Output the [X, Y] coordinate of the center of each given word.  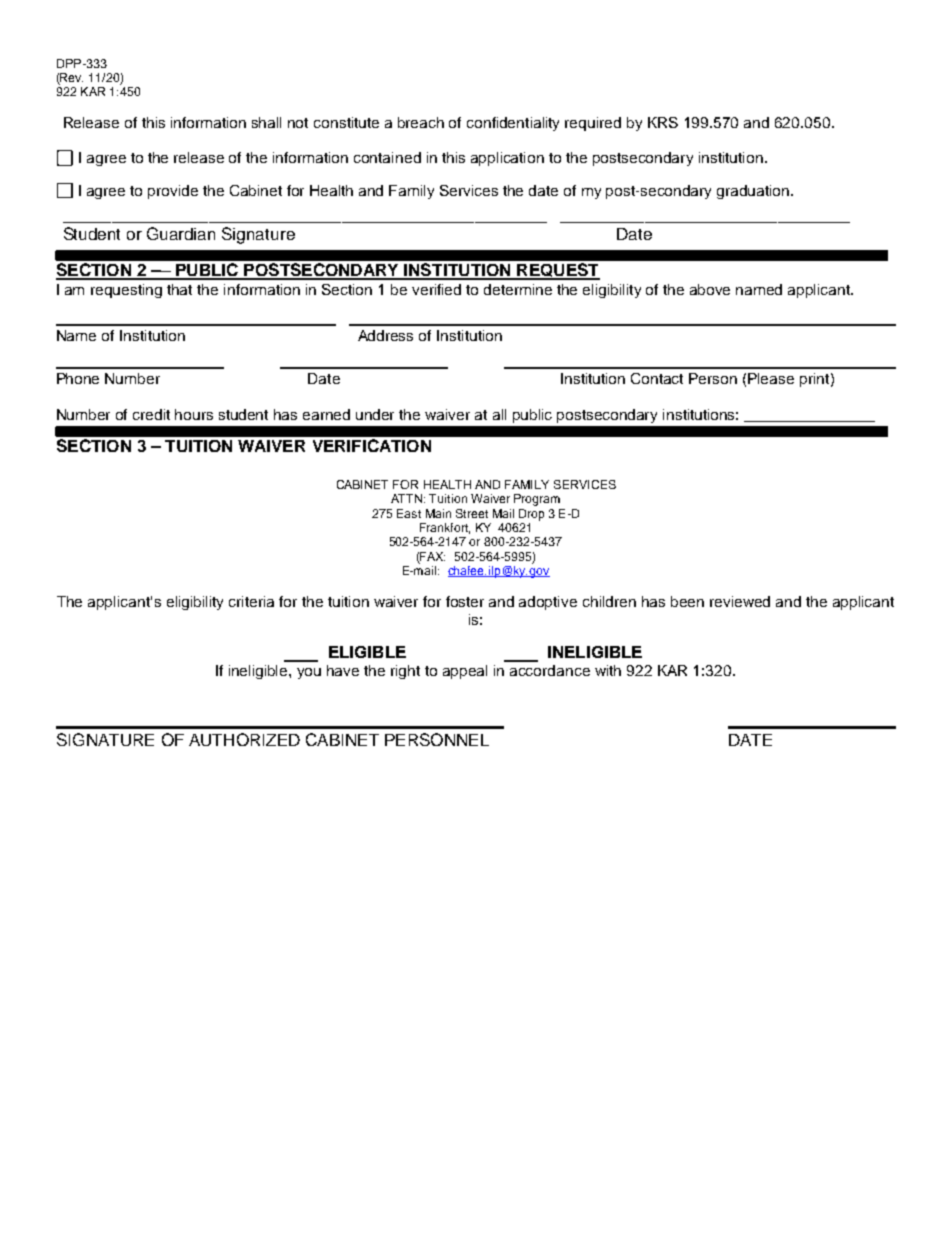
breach [421, 122]
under [375, 414]
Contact [657, 378]
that [179, 289]
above [710, 289]
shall [266, 122]
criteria [251, 601]
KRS [663, 122]
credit [151, 414]
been [687, 601]
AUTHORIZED [244, 739]
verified [436, 289]
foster [465, 601]
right [405, 672]
